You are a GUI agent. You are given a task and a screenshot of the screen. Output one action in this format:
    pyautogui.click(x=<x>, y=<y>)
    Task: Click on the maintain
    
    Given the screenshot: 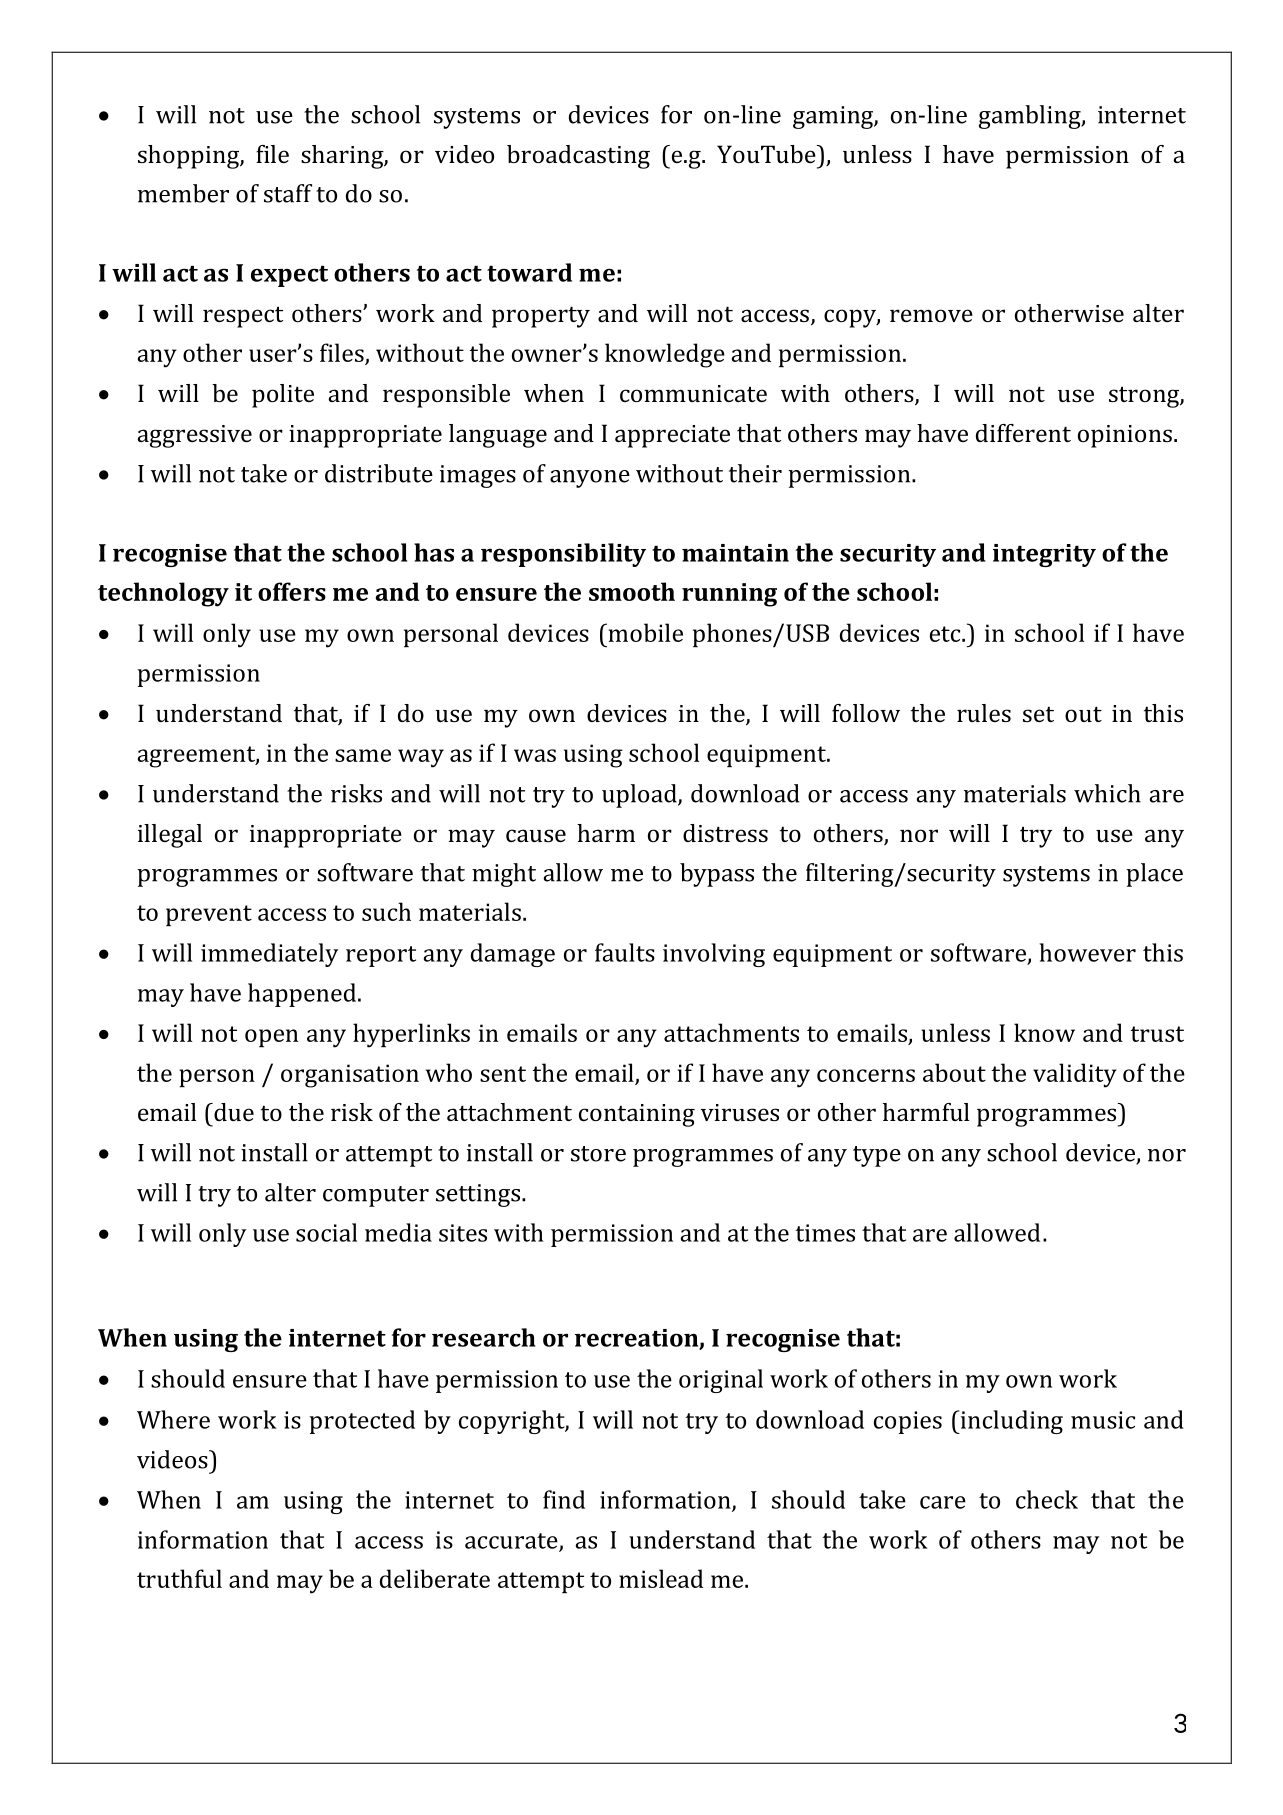 What is the action you would take?
    pyautogui.click(x=735, y=553)
